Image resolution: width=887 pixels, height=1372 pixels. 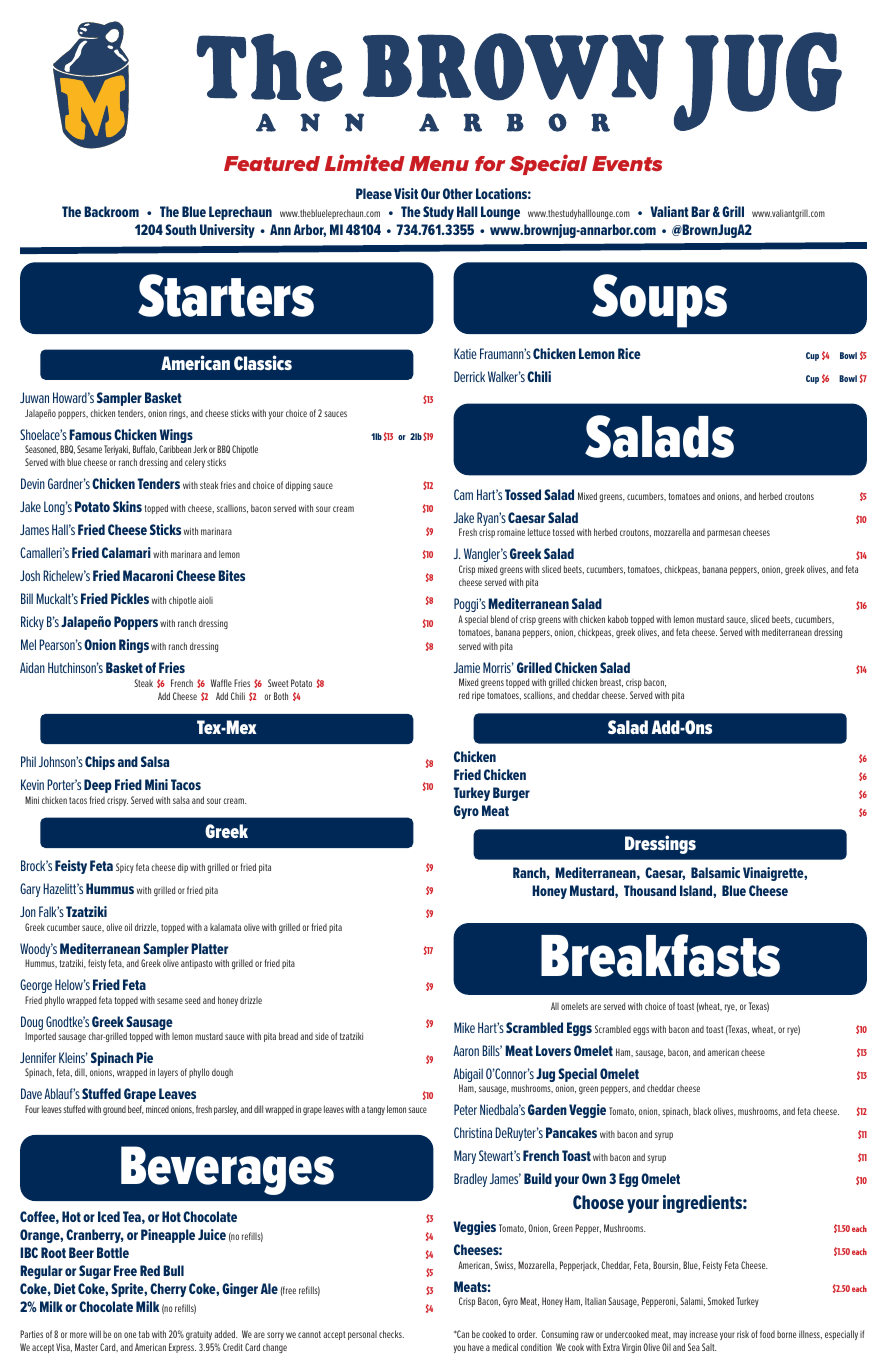 I want to click on increase, so click(x=704, y=1334).
